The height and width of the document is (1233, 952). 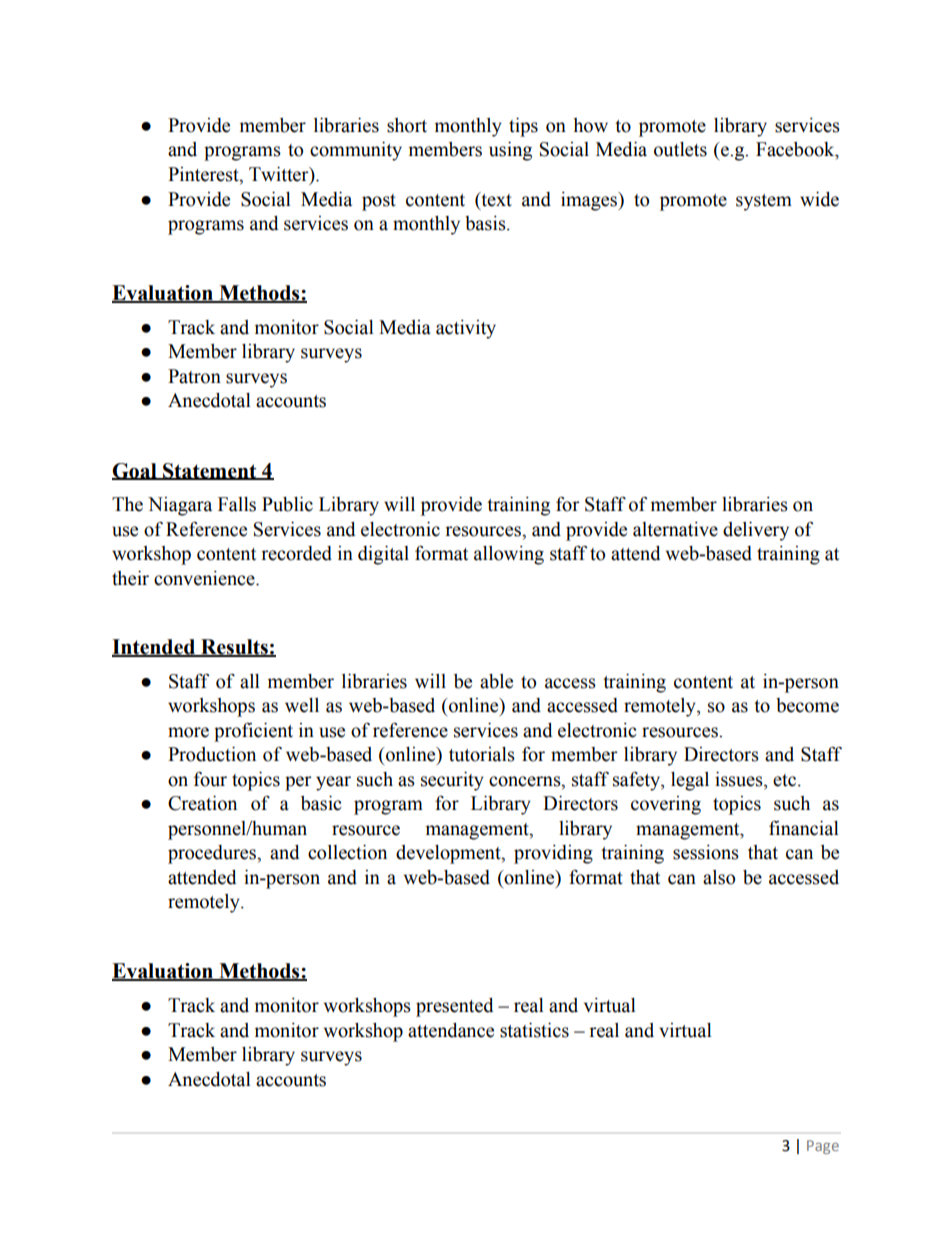 I want to click on using, so click(x=510, y=151).
